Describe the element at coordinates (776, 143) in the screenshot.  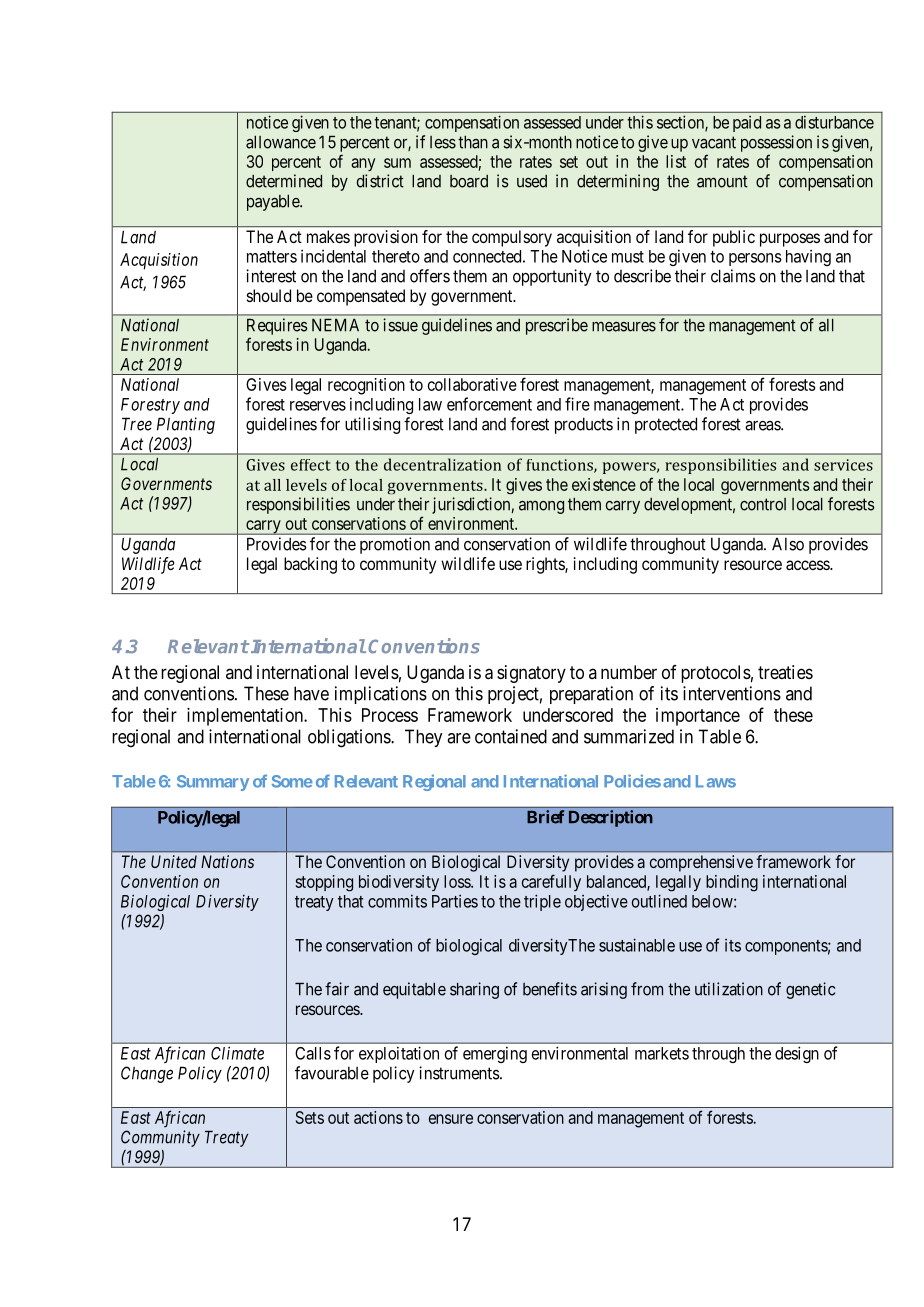
I see `possession` at that location.
